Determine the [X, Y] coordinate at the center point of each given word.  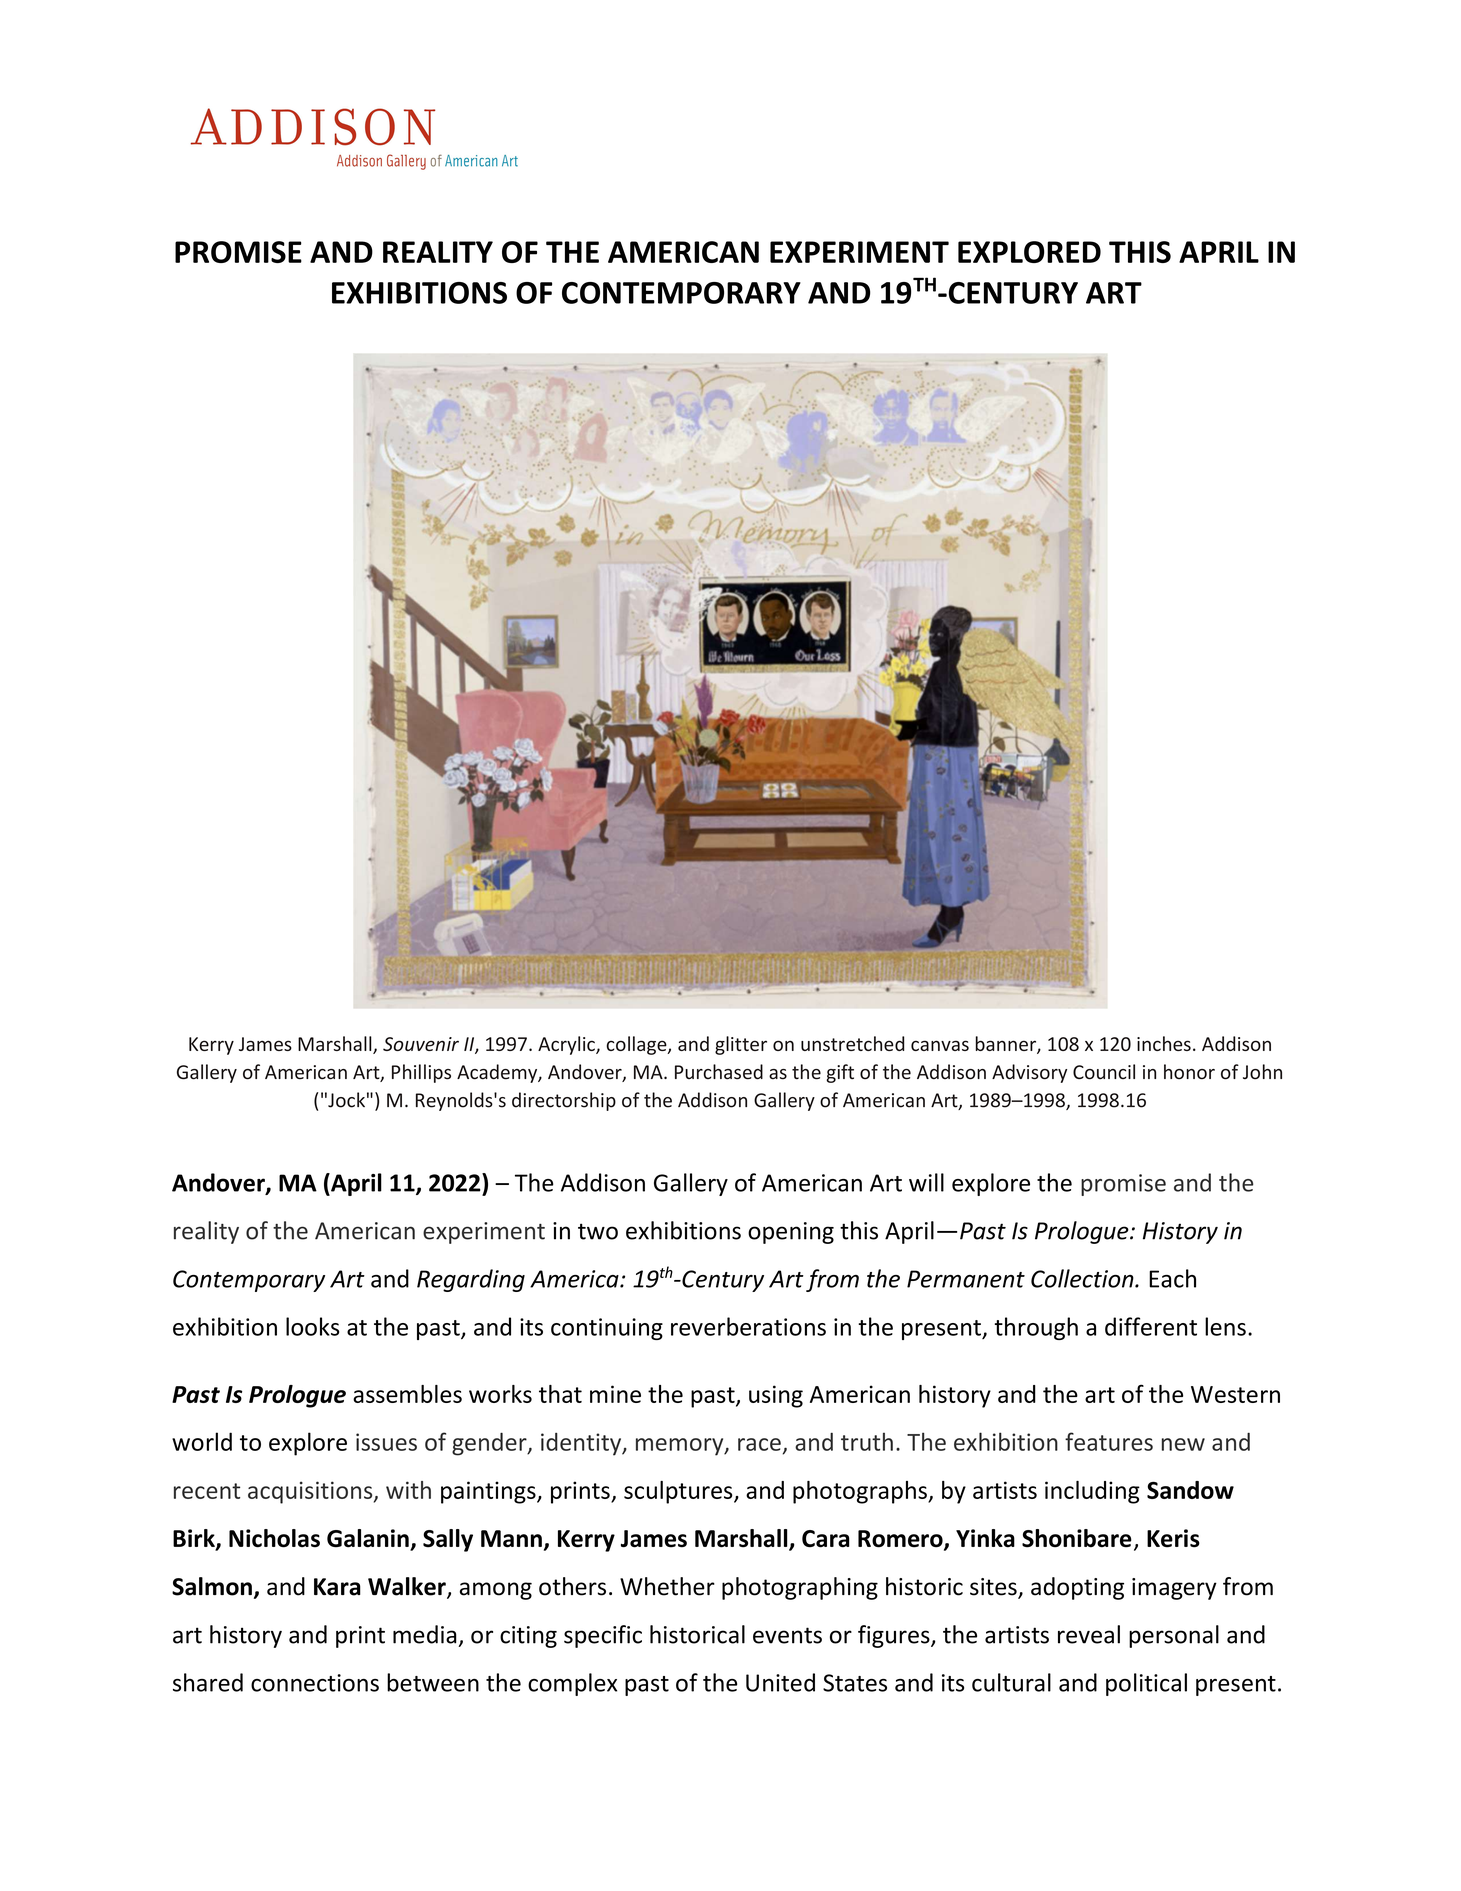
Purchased [719, 1072]
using [776, 1396]
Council [1104, 1072]
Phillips [421, 1073]
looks [312, 1326]
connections [315, 1683]
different [1151, 1326]
